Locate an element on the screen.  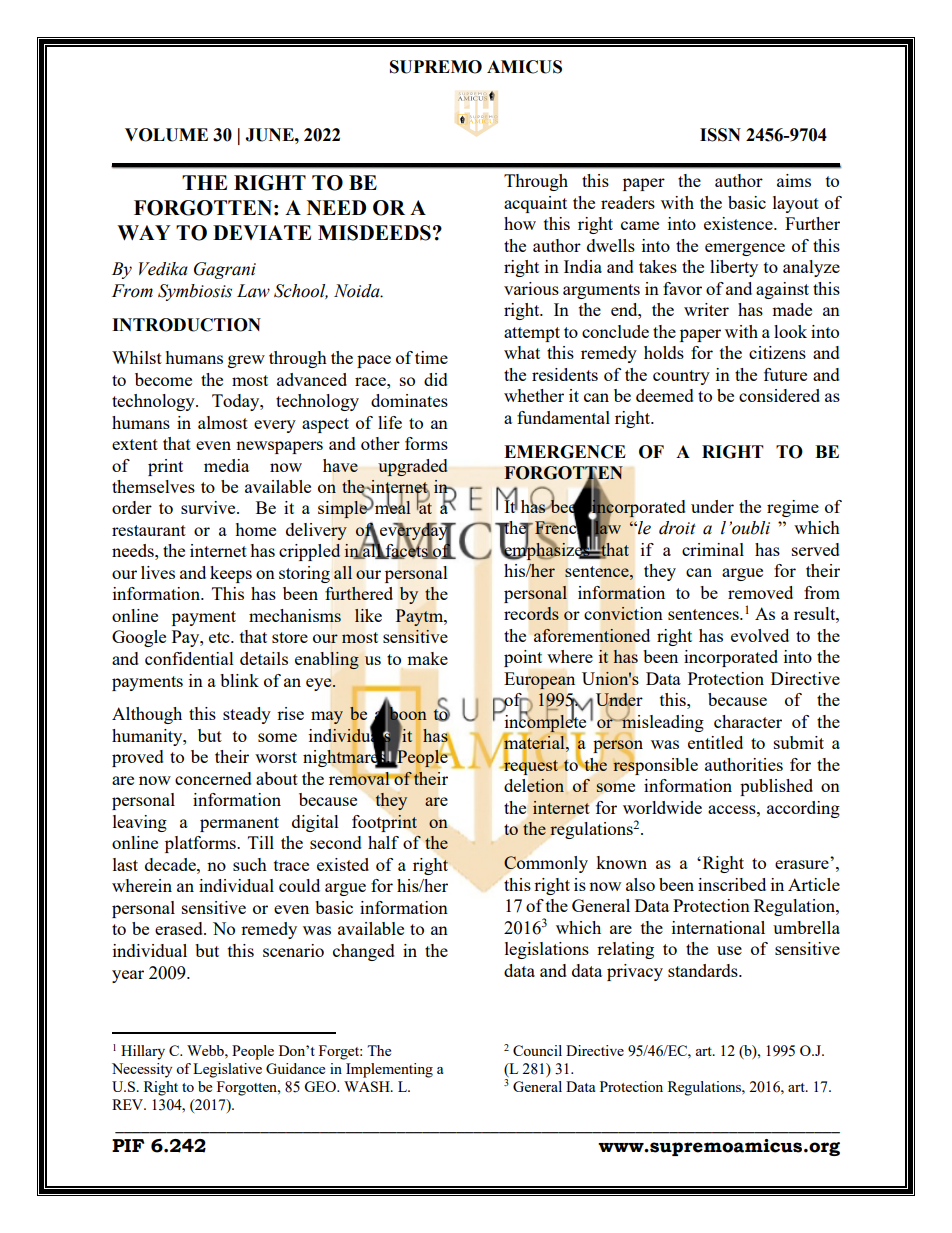
concerned is located at coordinates (213, 778).
